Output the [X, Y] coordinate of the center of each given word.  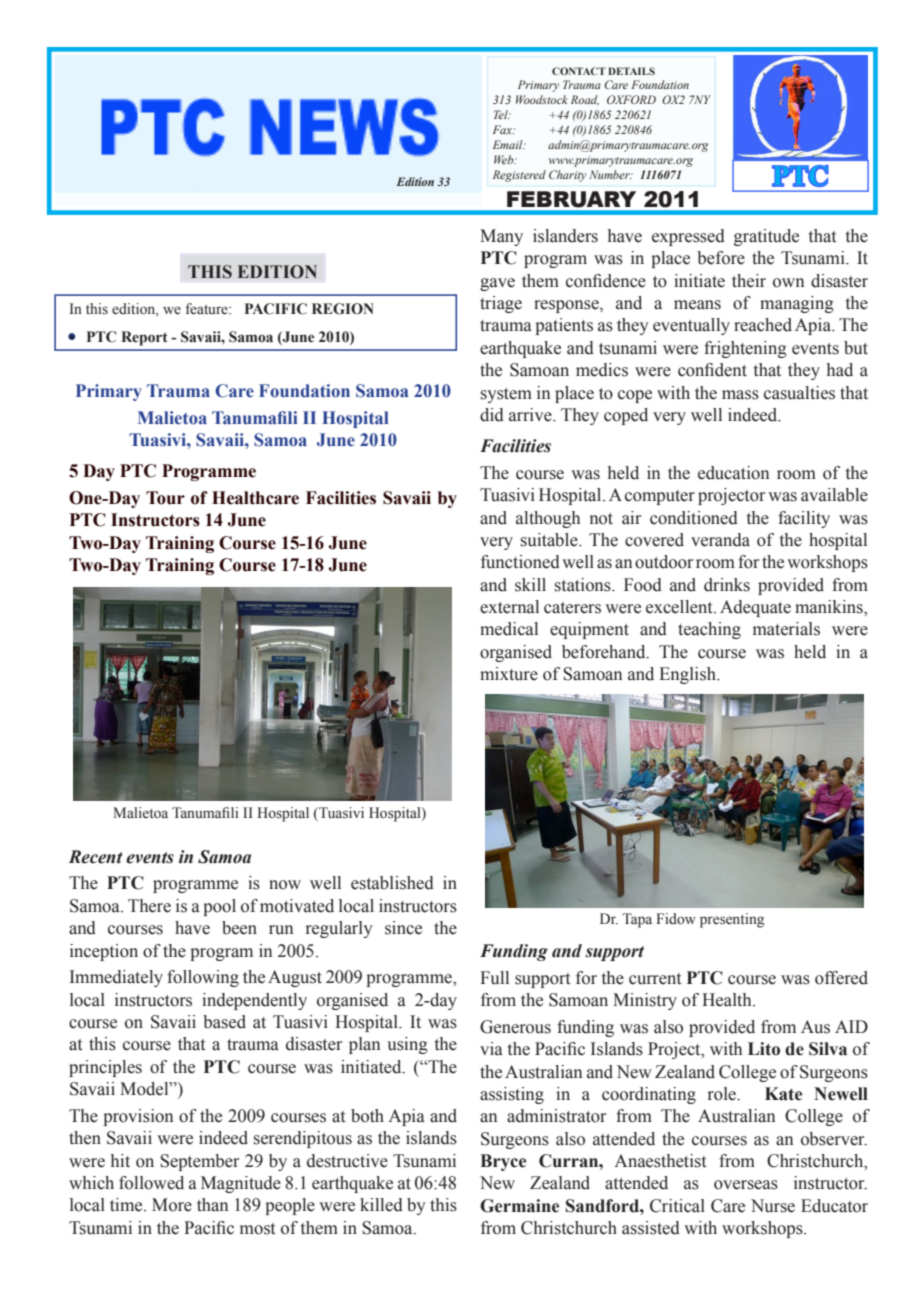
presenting [732, 920]
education [733, 473]
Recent [96, 857]
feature [207, 309]
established [392, 883]
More [172, 1205]
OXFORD [631, 99]
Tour [165, 498]
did [492, 415]
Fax [503, 129]
